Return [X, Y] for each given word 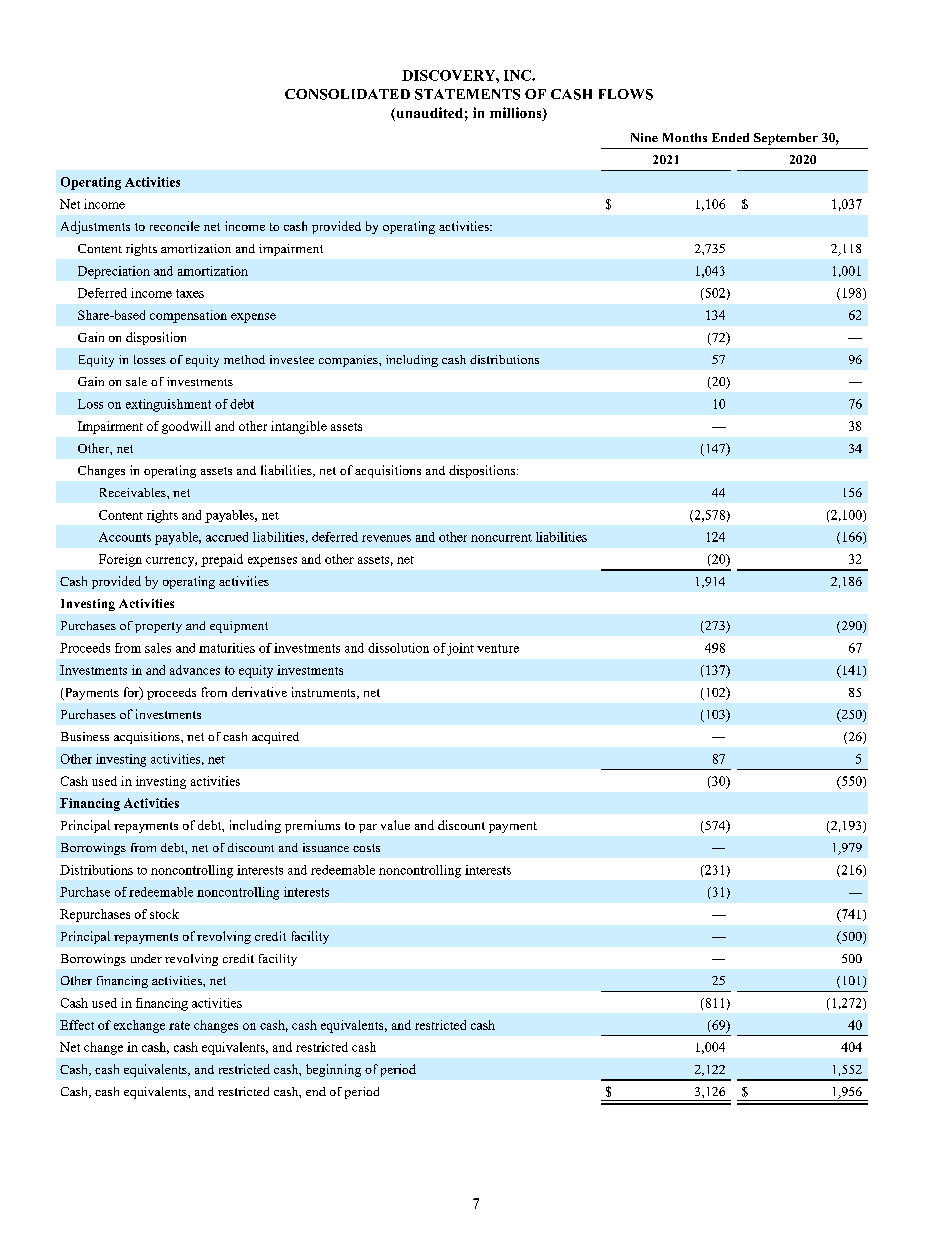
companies [349, 361]
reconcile [175, 226]
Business [85, 736]
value [395, 825]
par [368, 828]
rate [179, 1025]
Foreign [120, 560]
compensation [188, 316]
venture [498, 648]
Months [685, 137]
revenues [386, 538]
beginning [333, 1070]
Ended [730, 137]
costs [366, 848]
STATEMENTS [467, 94]
